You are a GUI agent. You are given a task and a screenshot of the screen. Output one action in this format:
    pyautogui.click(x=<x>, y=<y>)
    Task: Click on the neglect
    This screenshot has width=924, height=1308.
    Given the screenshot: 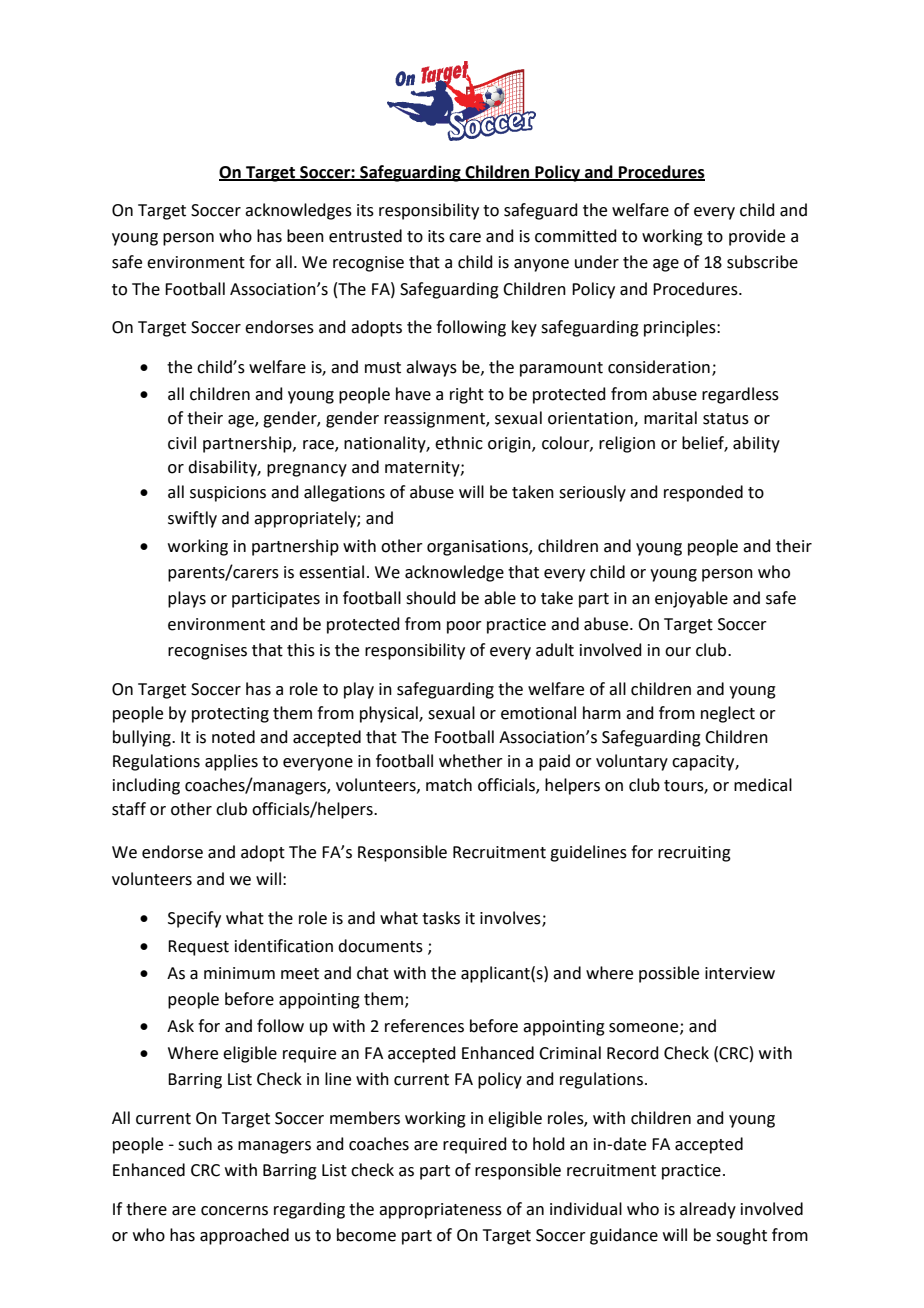 What is the action you would take?
    pyautogui.click(x=728, y=714)
